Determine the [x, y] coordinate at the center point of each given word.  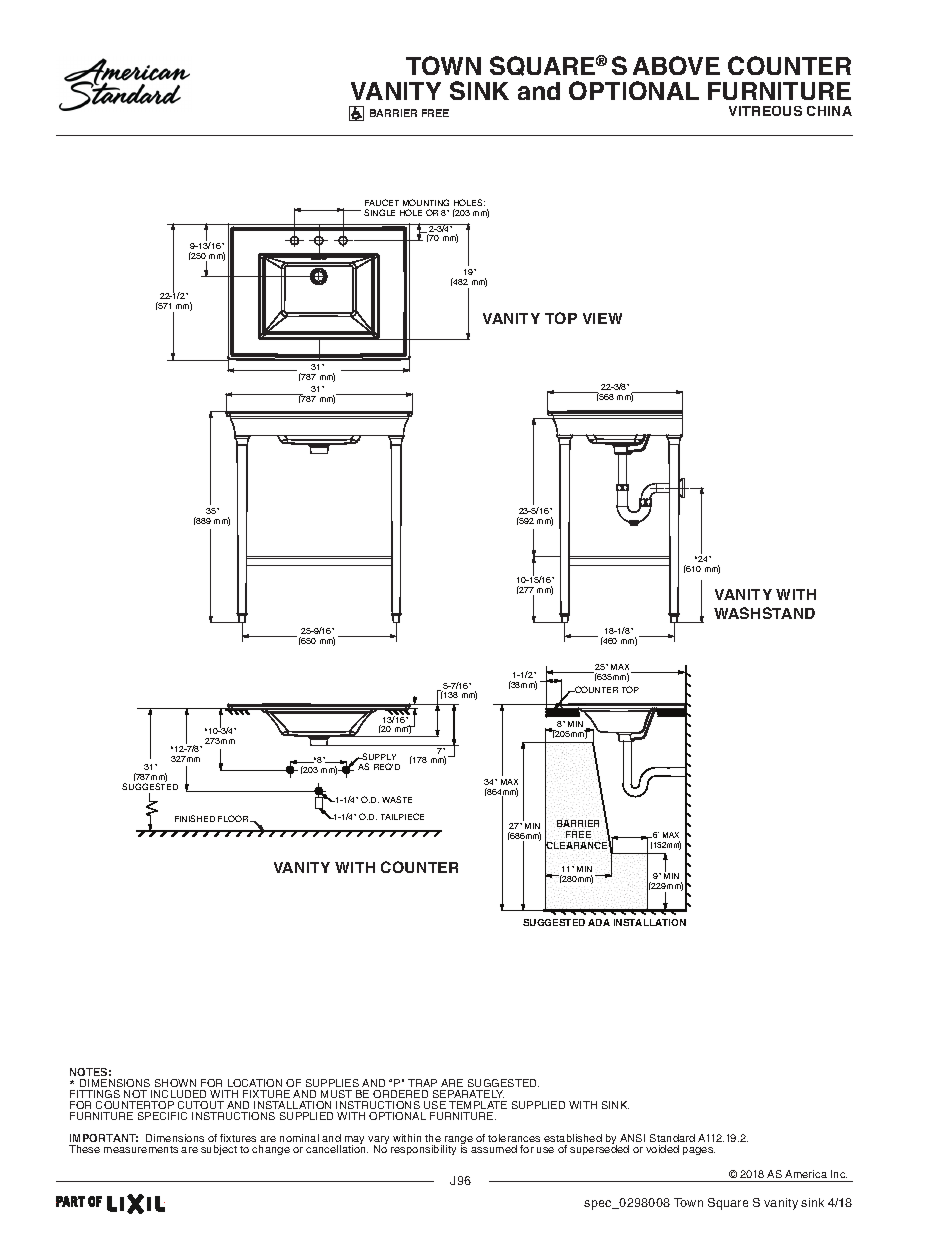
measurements [141, 1149]
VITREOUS [765, 111]
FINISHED [195, 818]
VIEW [602, 318]
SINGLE [379, 212]
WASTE [397, 799]
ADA [599, 922]
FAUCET [382, 202]
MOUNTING [426, 202]
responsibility [423, 1150]
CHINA [829, 111]
